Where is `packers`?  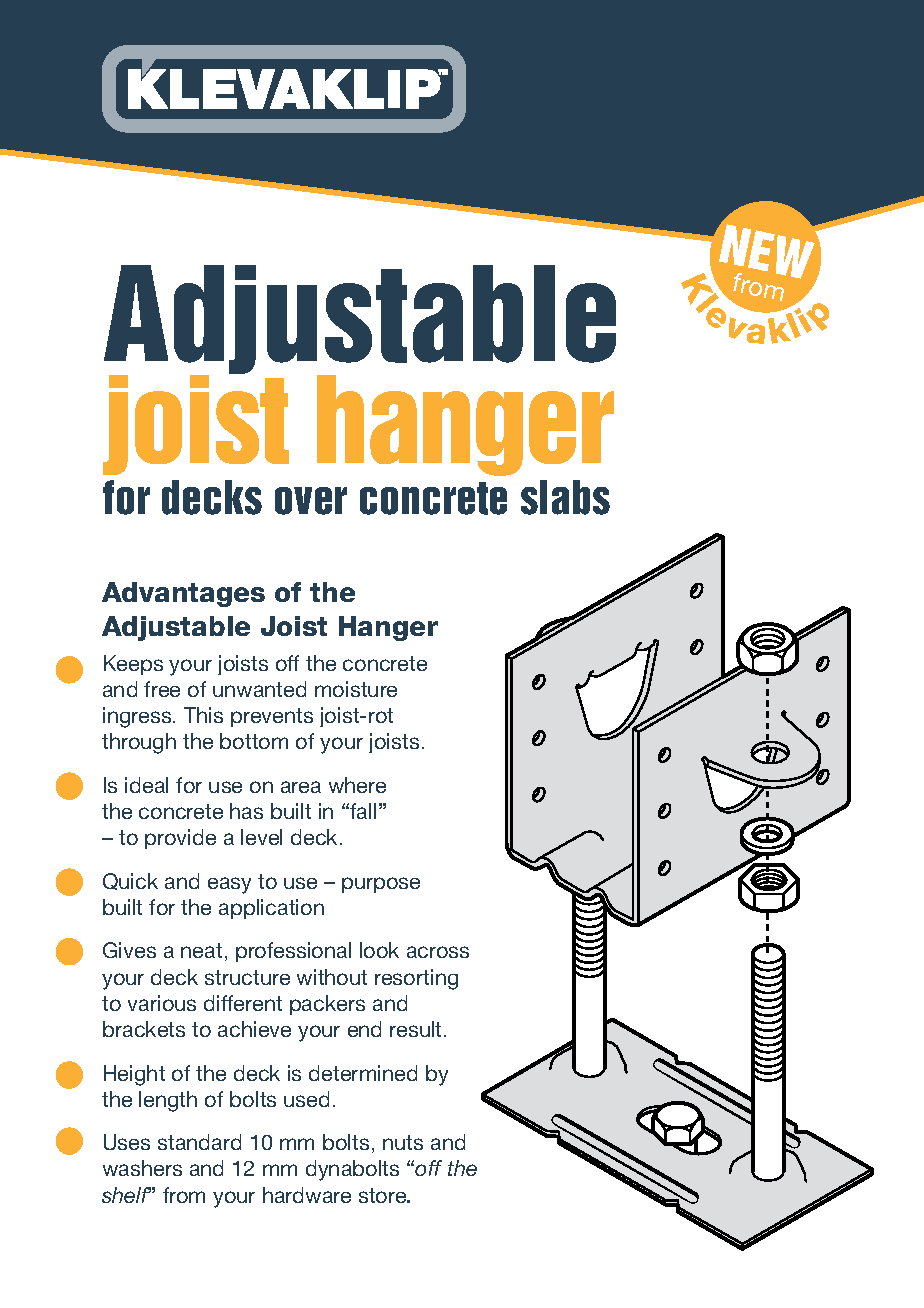 packers is located at coordinates (327, 1005).
